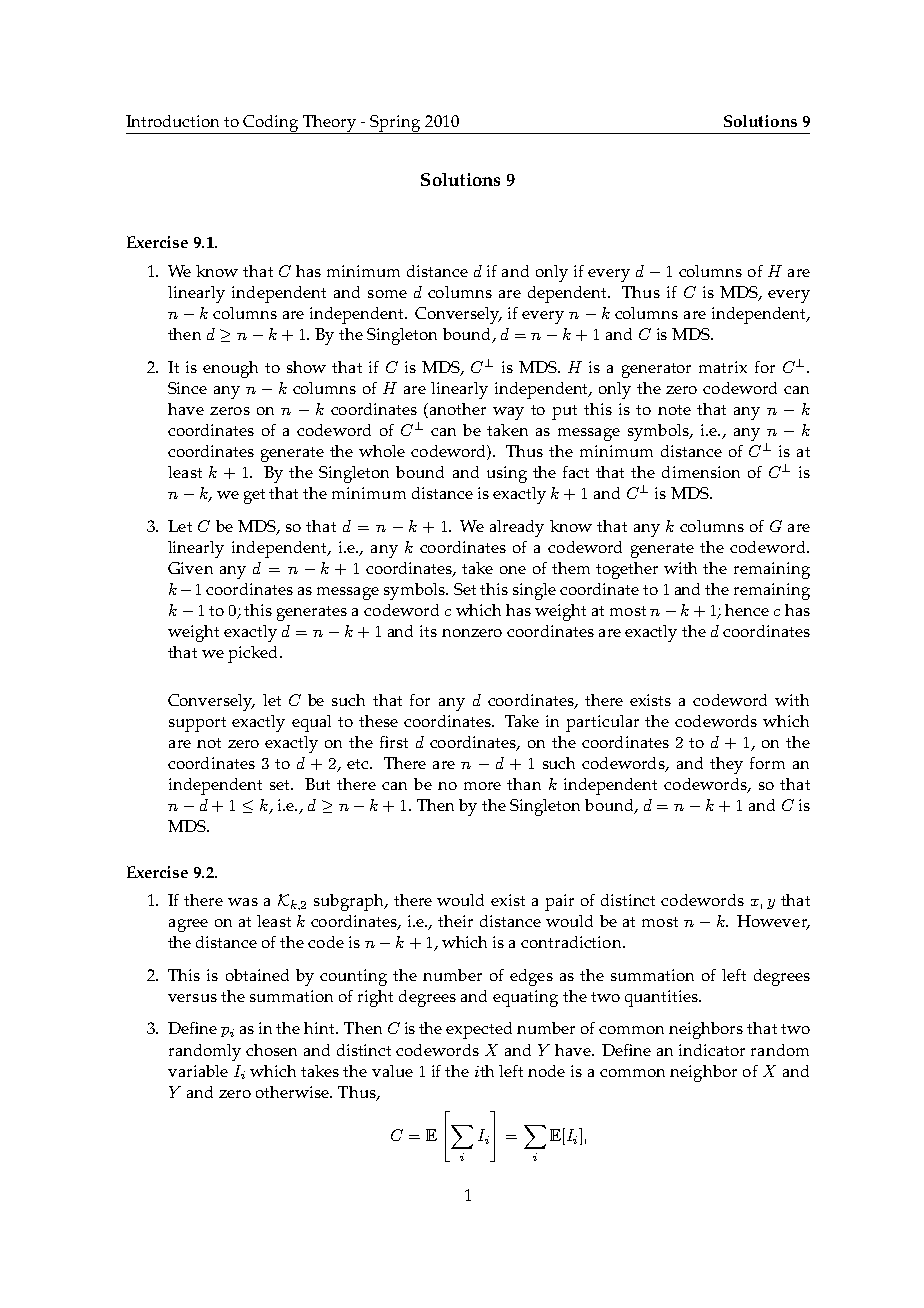  What do you see at coordinates (747, 610) in the image?
I see `hence` at bounding box center [747, 610].
